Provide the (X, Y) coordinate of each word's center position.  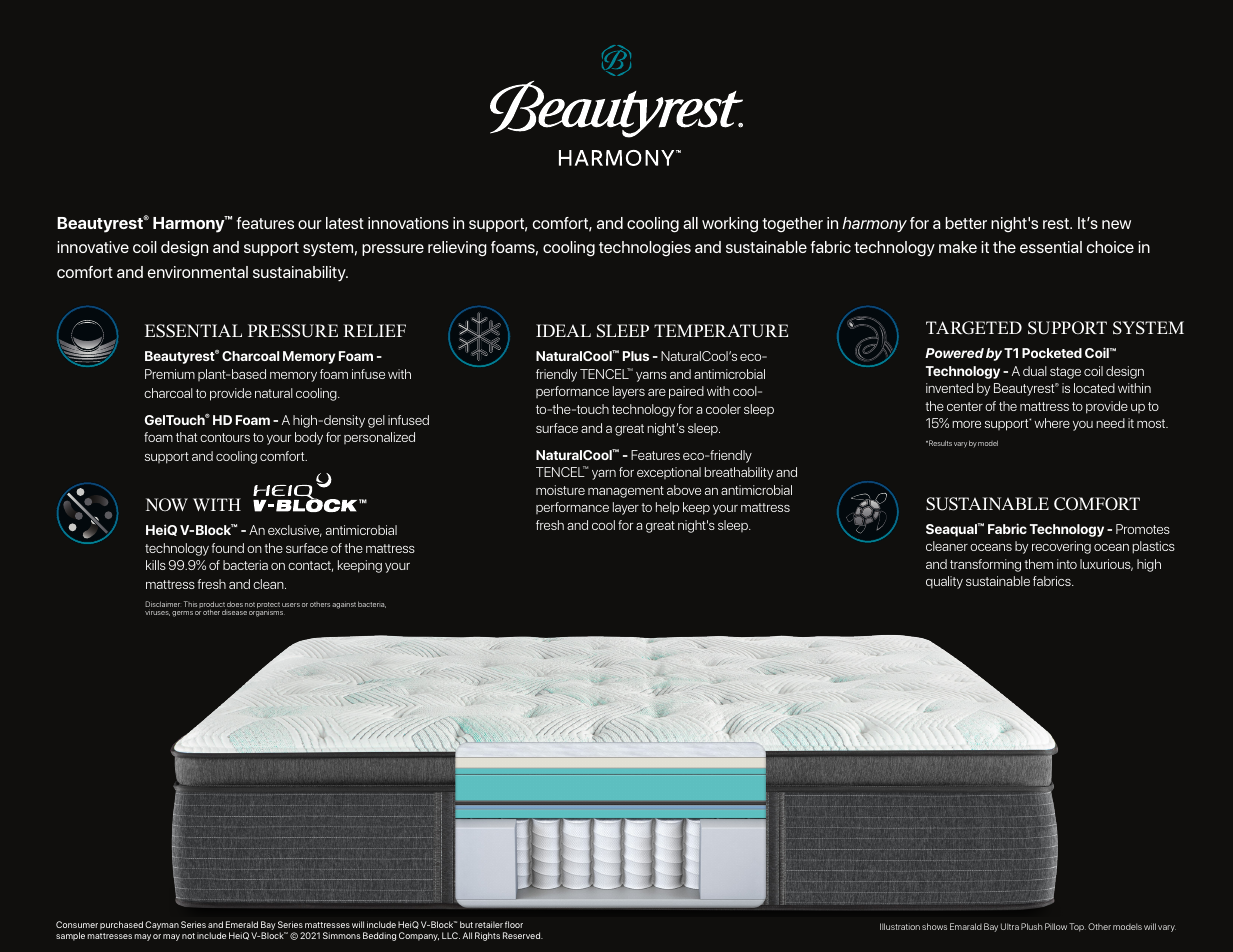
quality (944, 582)
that (186, 437)
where (1052, 423)
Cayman (162, 925)
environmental (198, 272)
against (344, 605)
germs (182, 614)
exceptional (669, 473)
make (958, 247)
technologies (645, 248)
